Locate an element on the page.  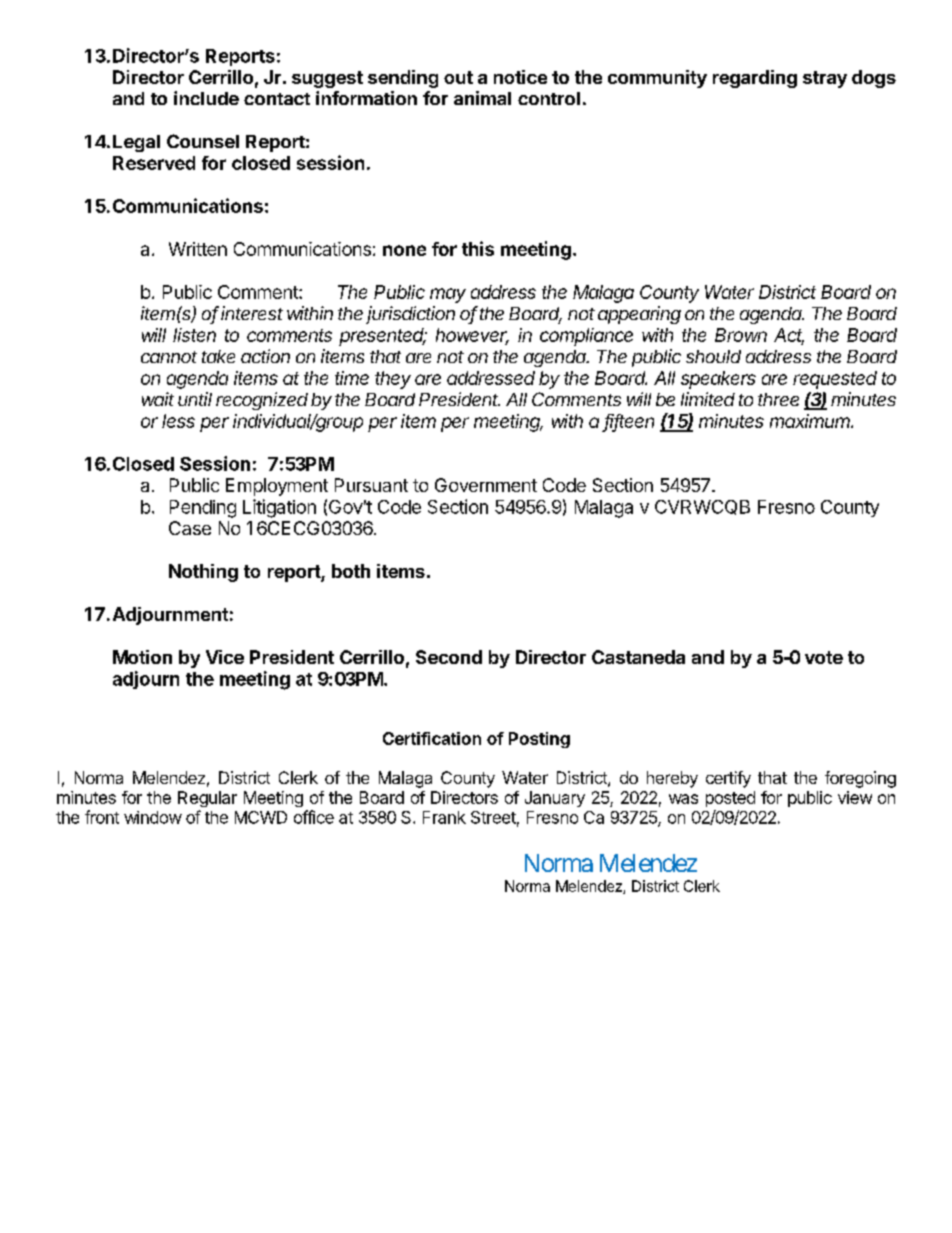
Regular is located at coordinates (207, 799).
